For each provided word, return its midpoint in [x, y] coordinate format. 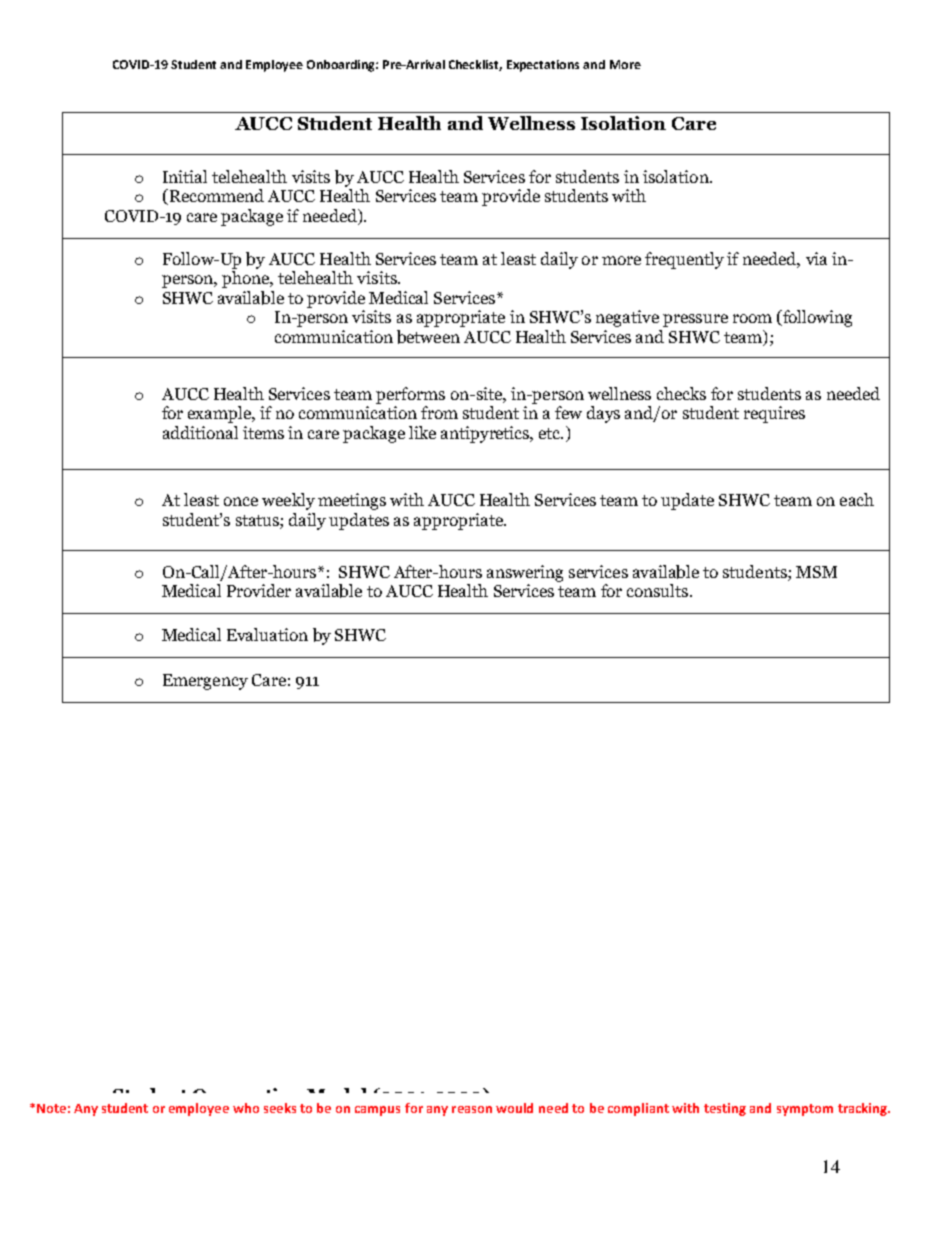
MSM [816, 572]
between [428, 337]
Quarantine [247, 1098]
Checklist [475, 65]
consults [659, 590]
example [221, 414]
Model [336, 1096]
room [752, 318]
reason [472, 1109]
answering [525, 573]
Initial [185, 176]
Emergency [205, 682]
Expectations [543, 66]
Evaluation [267, 634]
